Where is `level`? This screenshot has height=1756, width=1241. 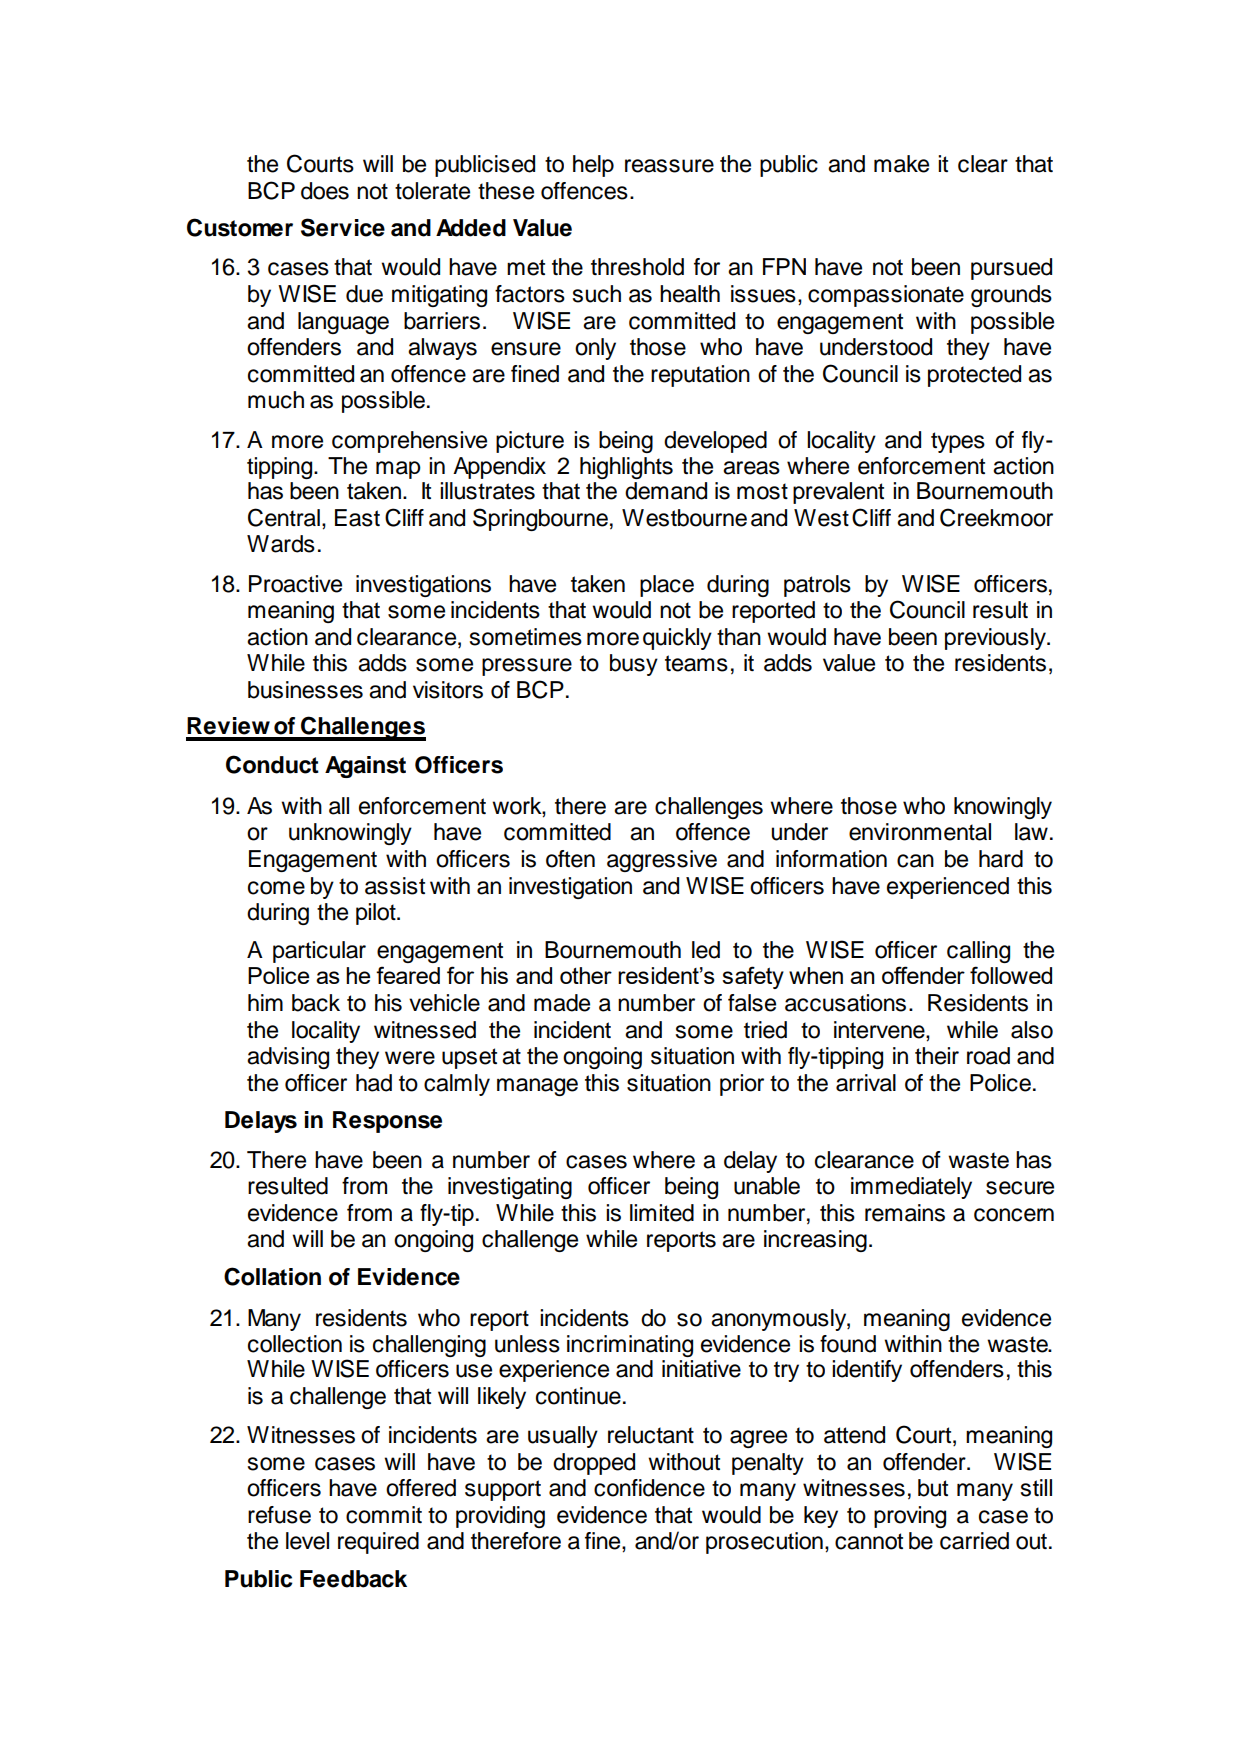
level is located at coordinates (307, 1541).
